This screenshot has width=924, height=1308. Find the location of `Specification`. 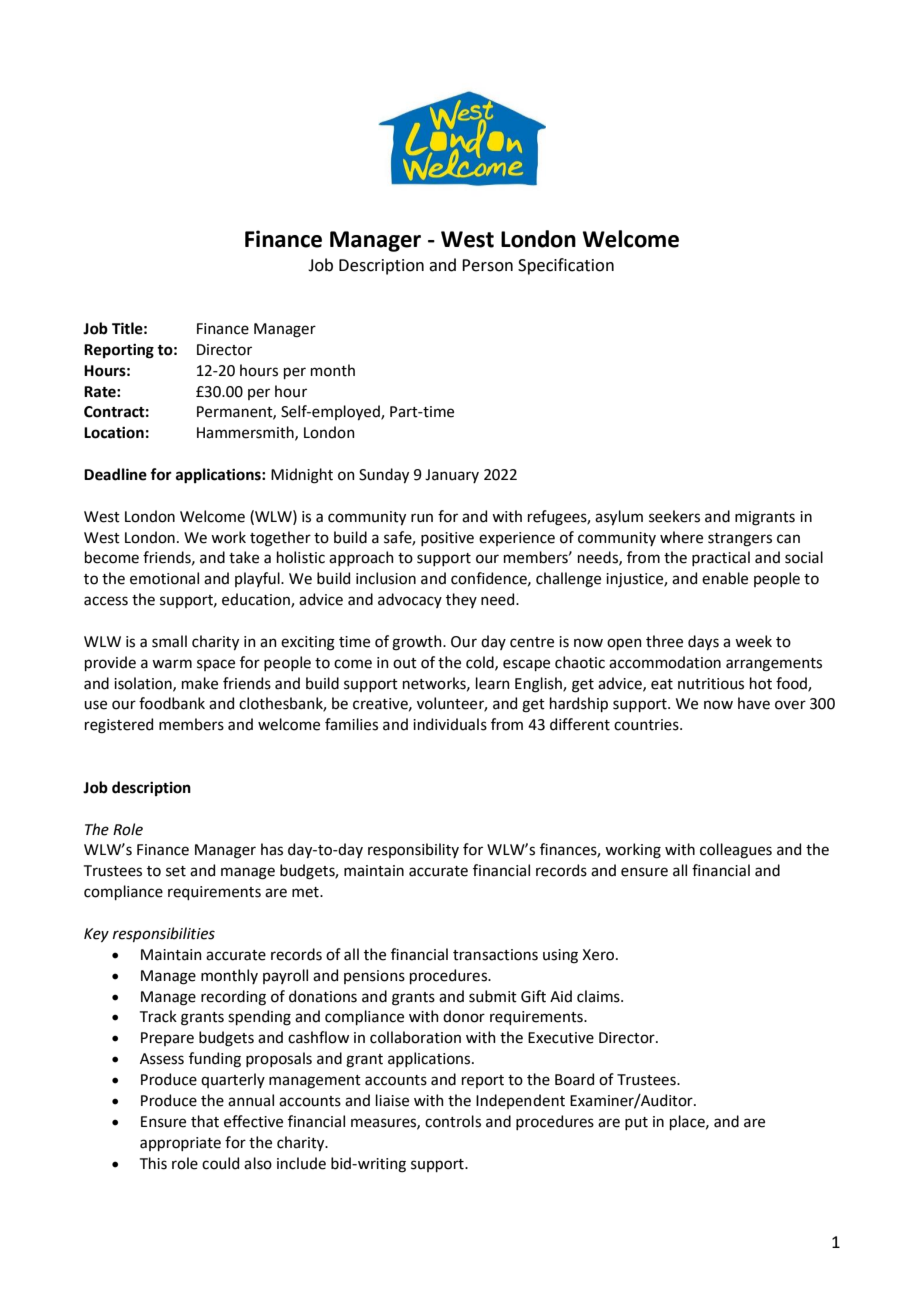

Specification is located at coordinates (566, 266).
